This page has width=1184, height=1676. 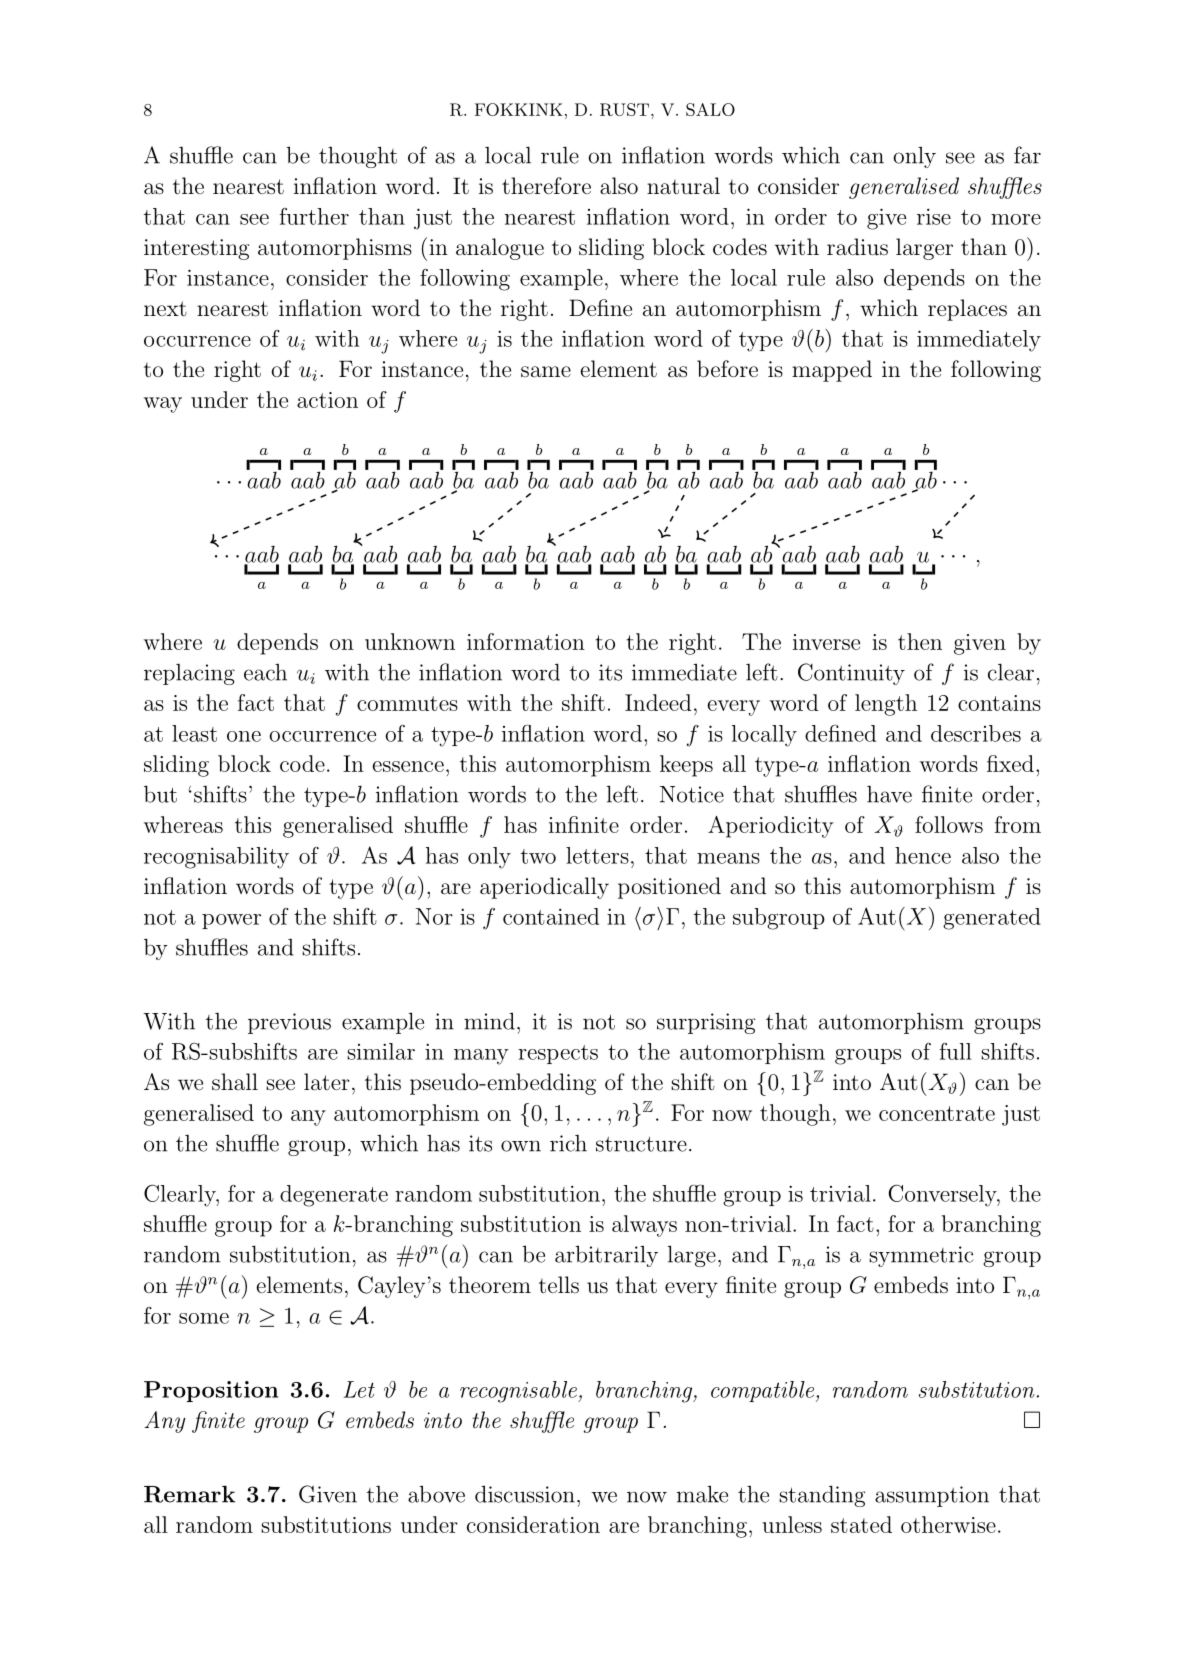 I want to click on rise, so click(x=934, y=217).
